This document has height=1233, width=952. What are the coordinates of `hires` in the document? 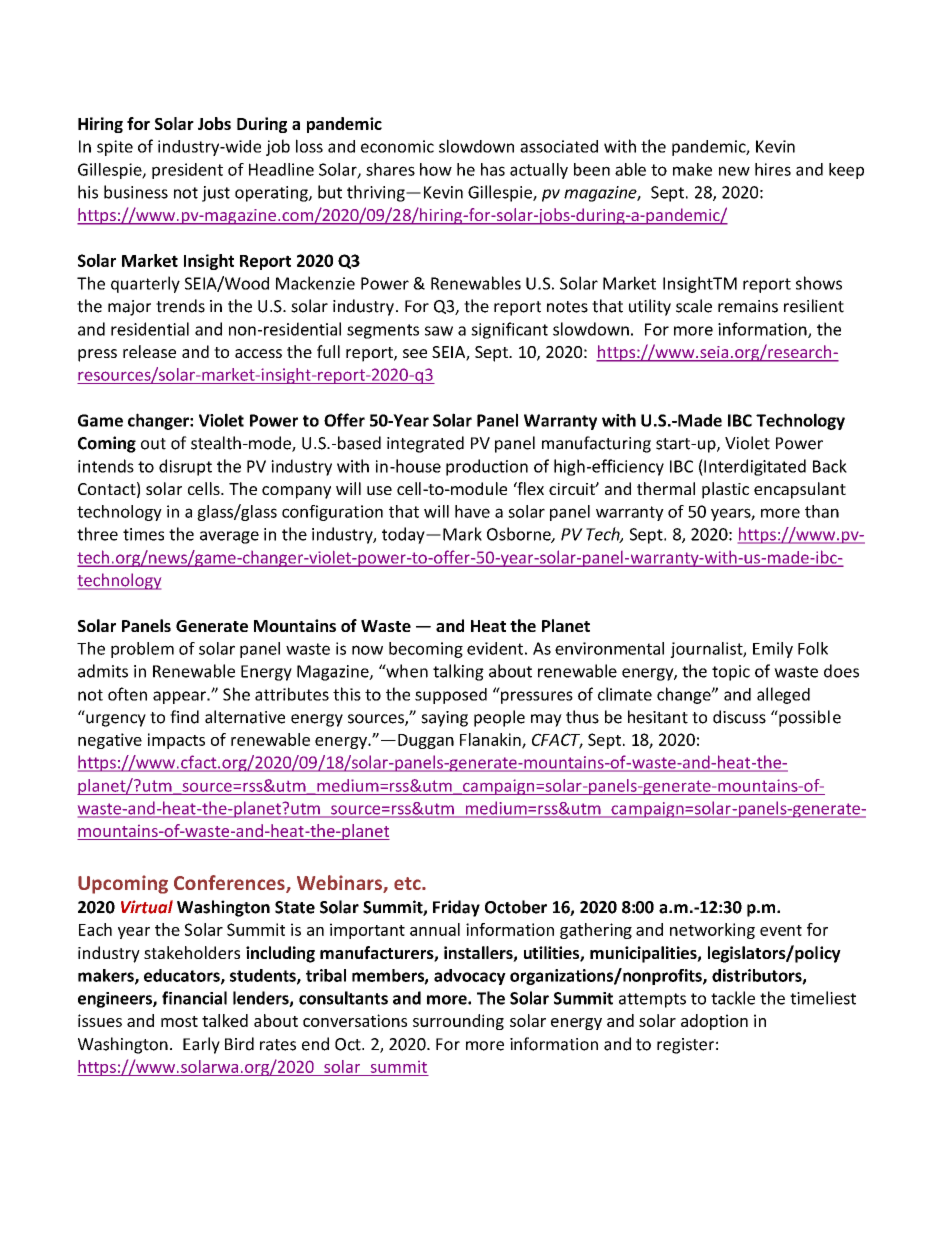 It's located at (773, 169).
